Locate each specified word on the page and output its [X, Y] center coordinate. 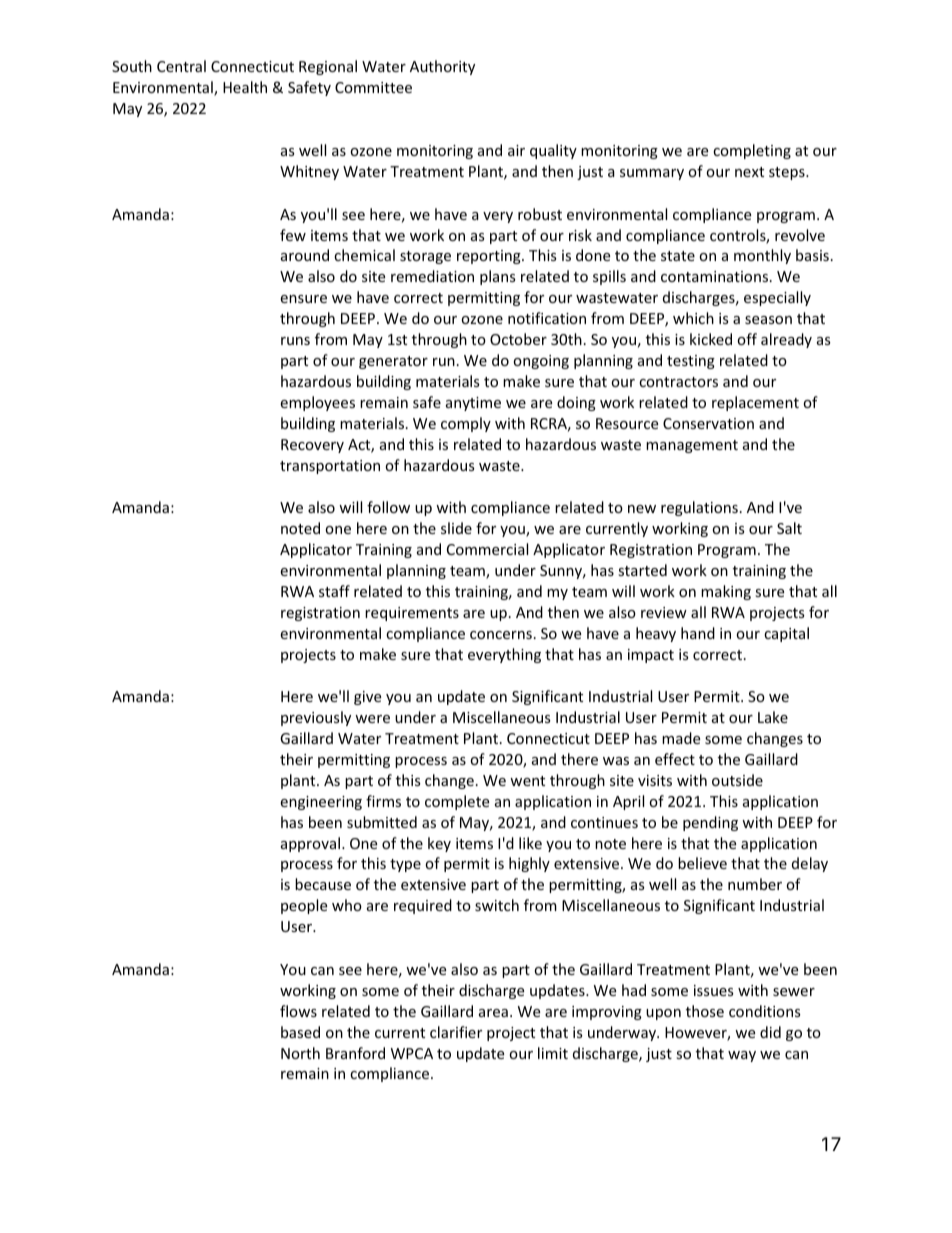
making [726, 592]
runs [295, 341]
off [747, 339]
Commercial [487, 549]
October [518, 339]
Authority [442, 67]
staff [334, 591]
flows [298, 1011]
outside [737, 780]
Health [245, 87]
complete [457, 802]
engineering [321, 803]
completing [752, 151]
